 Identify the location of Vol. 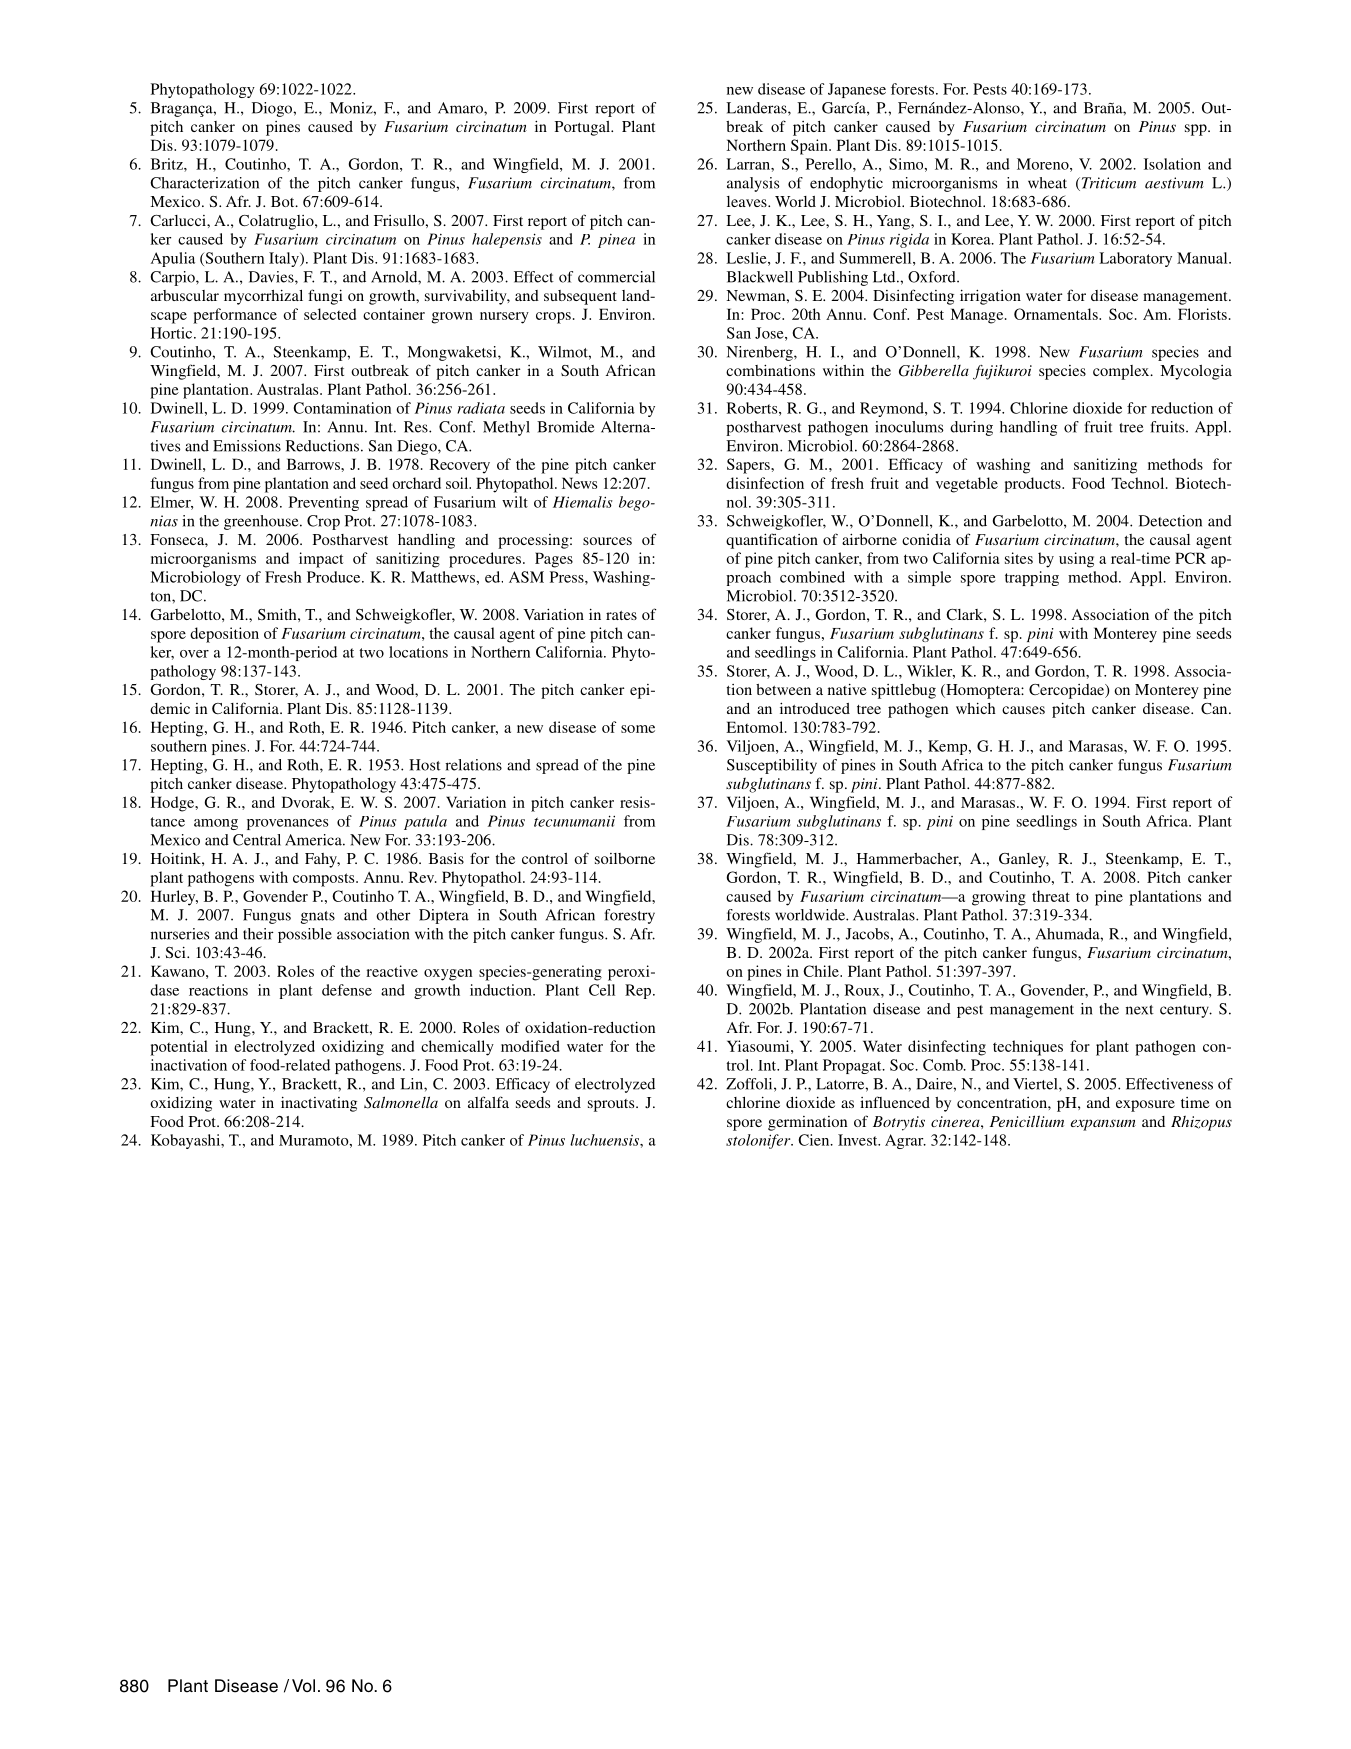
(303, 1685).
